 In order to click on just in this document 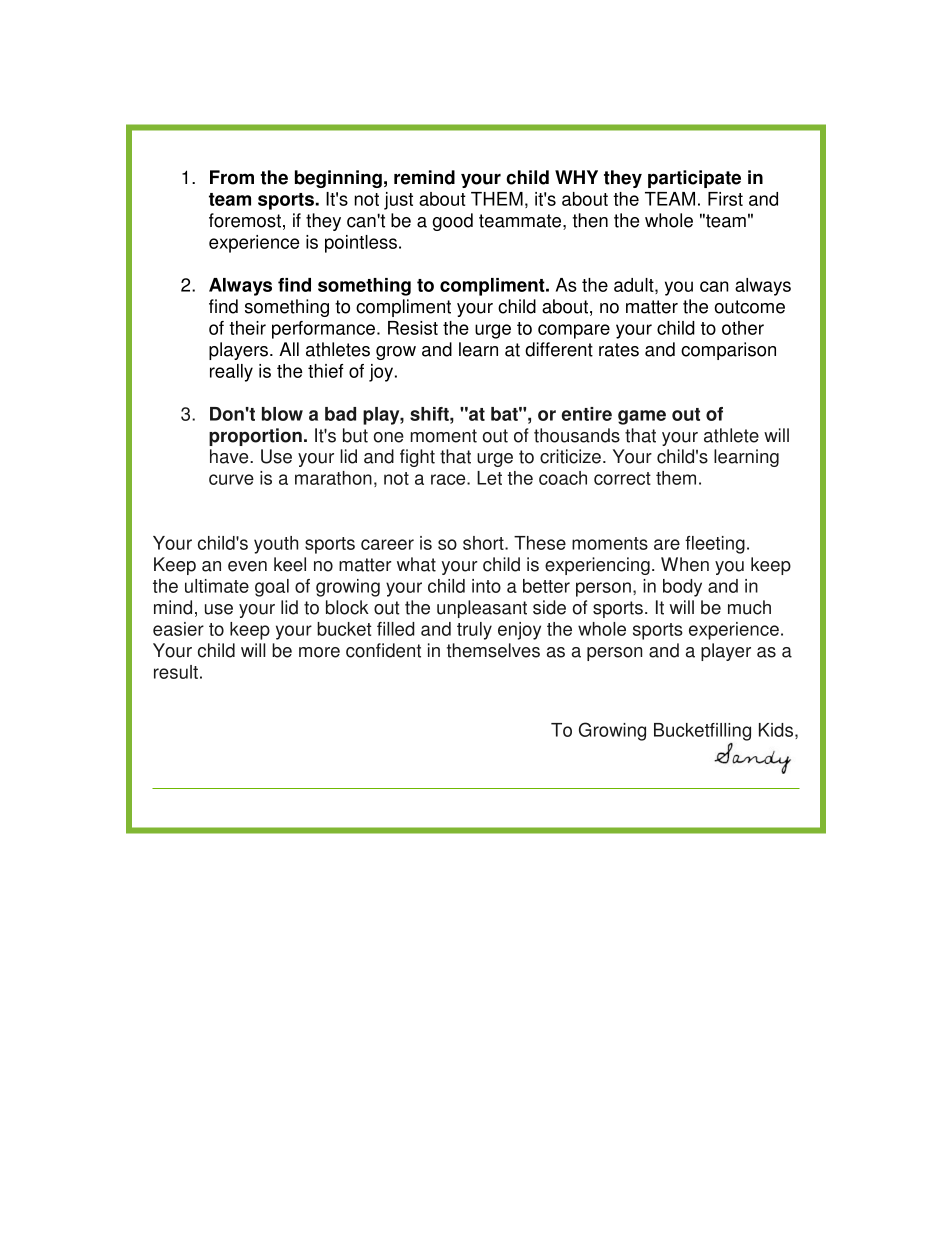, I will do `click(398, 201)`.
